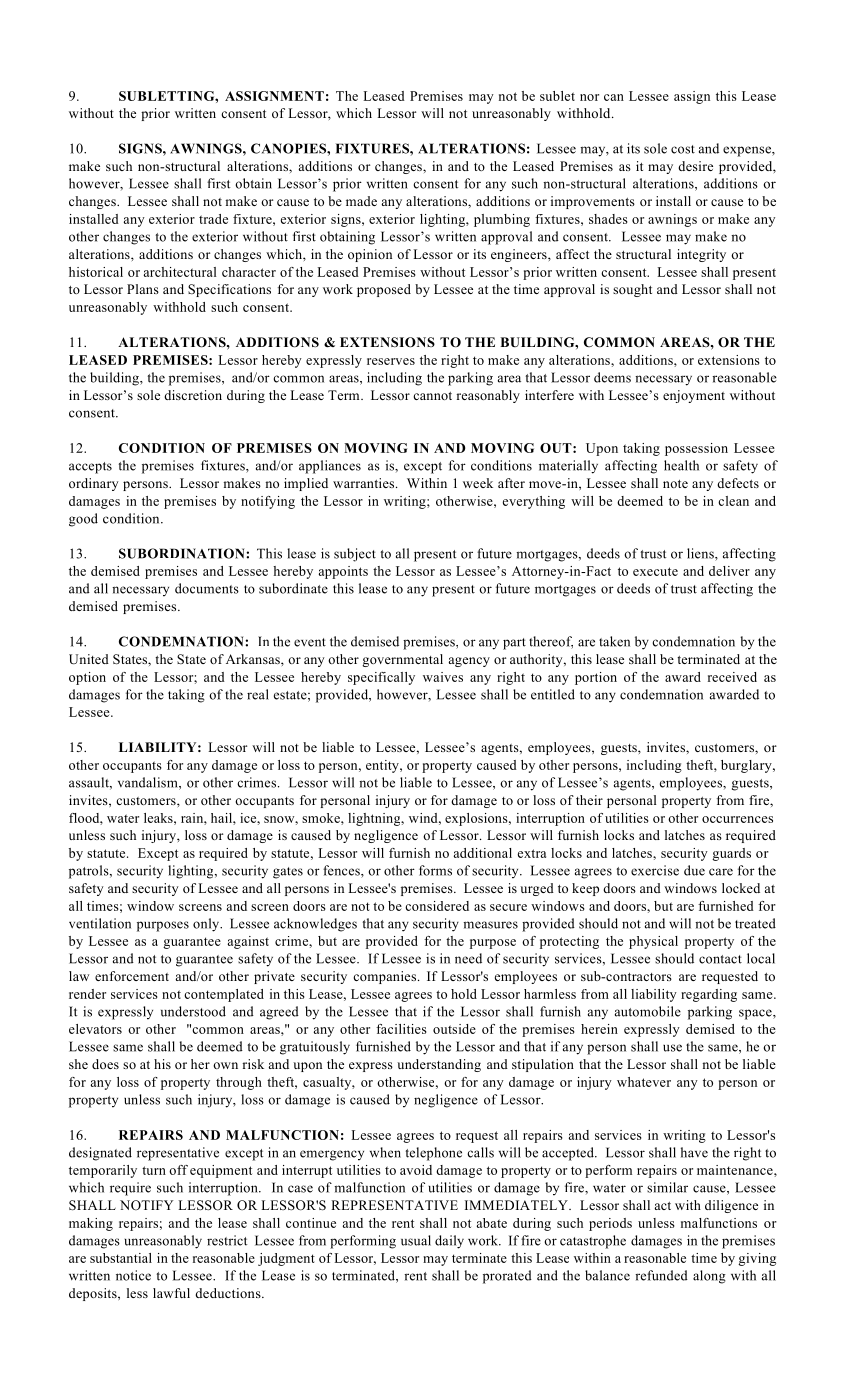 The image size is (849, 1400). Describe the element at coordinates (435, 870) in the image. I see `forms` at that location.
